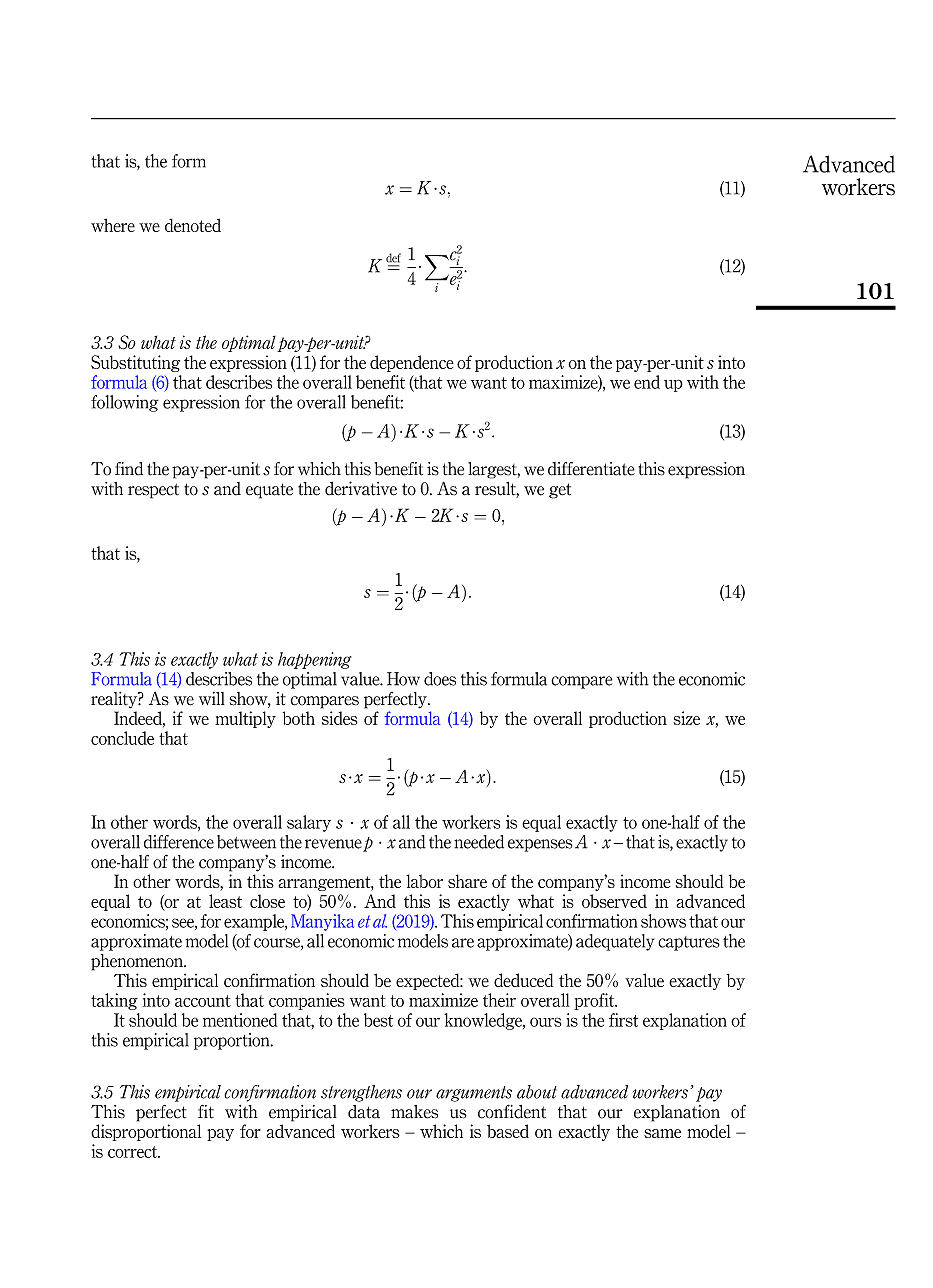  I want to click on differentiate, so click(591, 469).
